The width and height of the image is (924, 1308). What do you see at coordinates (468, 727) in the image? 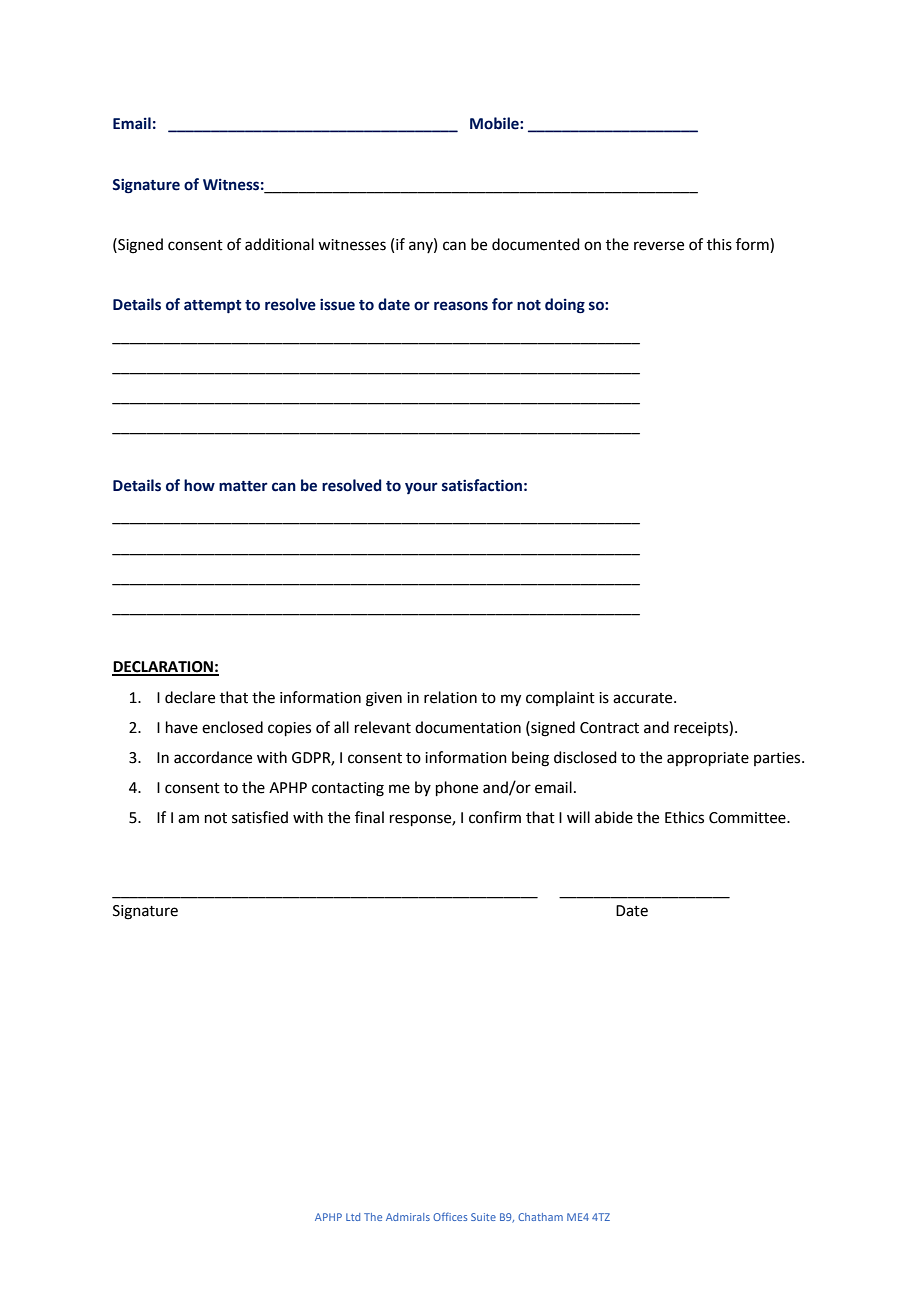
I see `documentation` at bounding box center [468, 727].
